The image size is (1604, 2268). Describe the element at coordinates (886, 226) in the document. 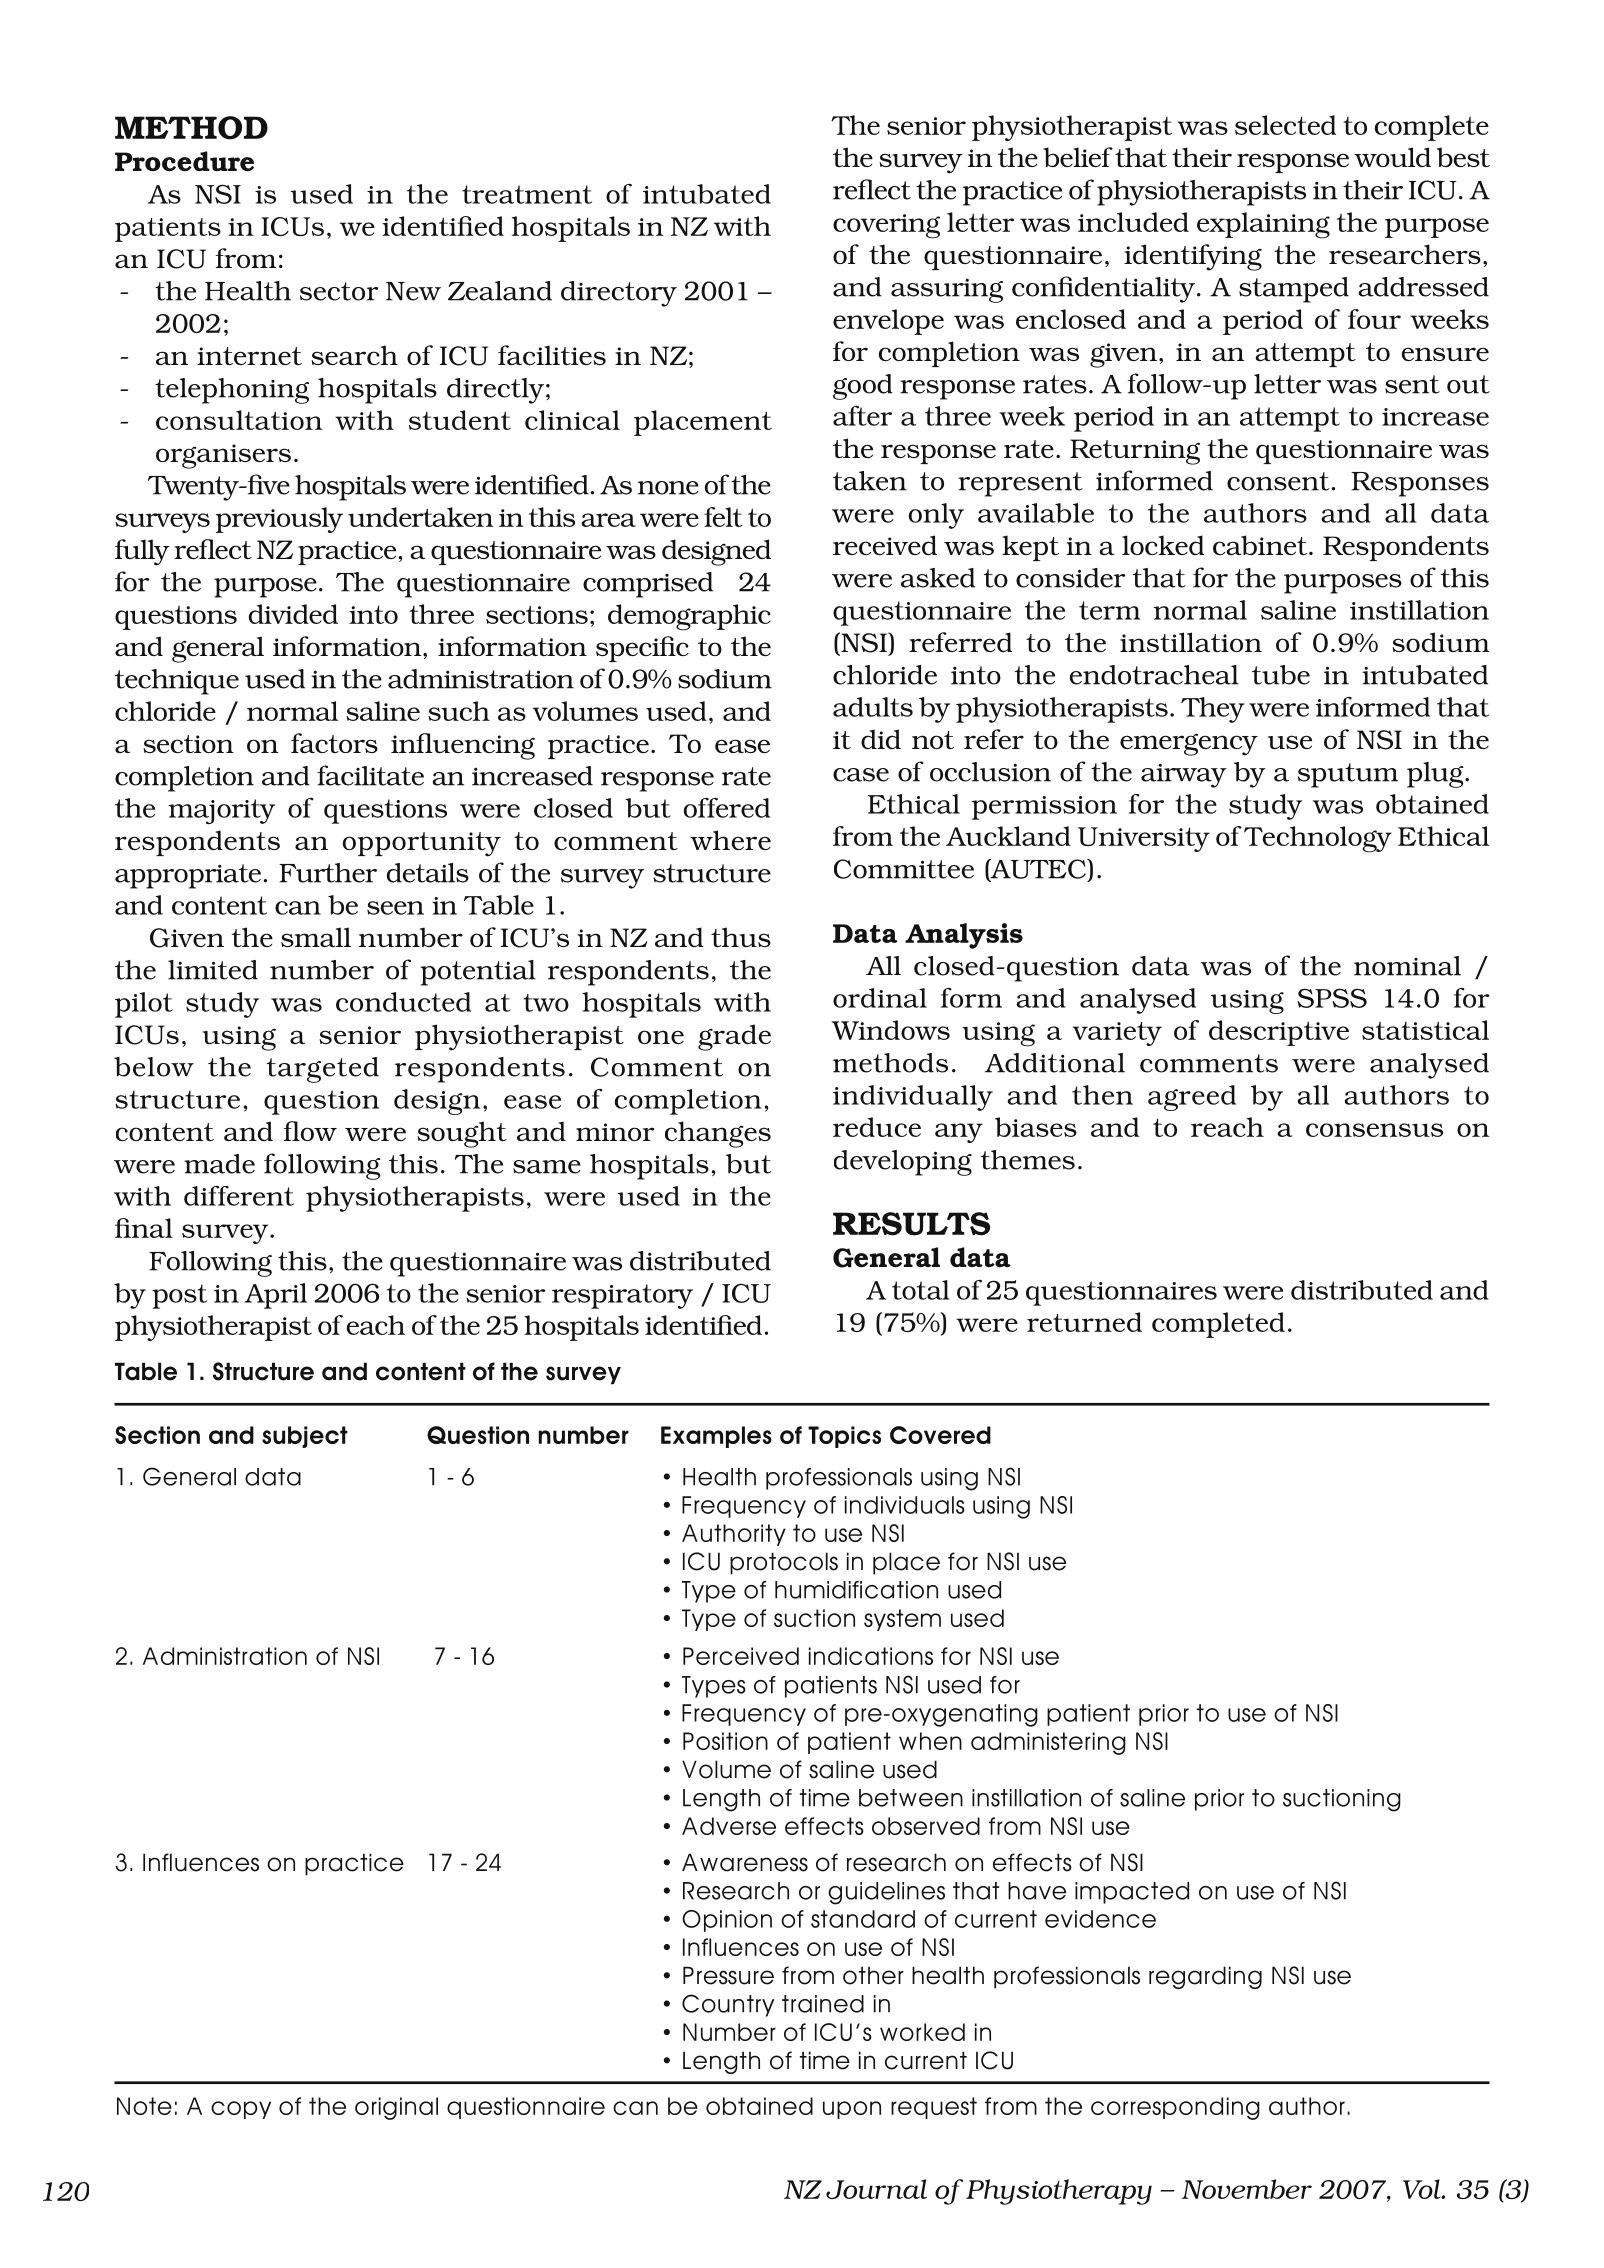

I see `covering` at that location.
